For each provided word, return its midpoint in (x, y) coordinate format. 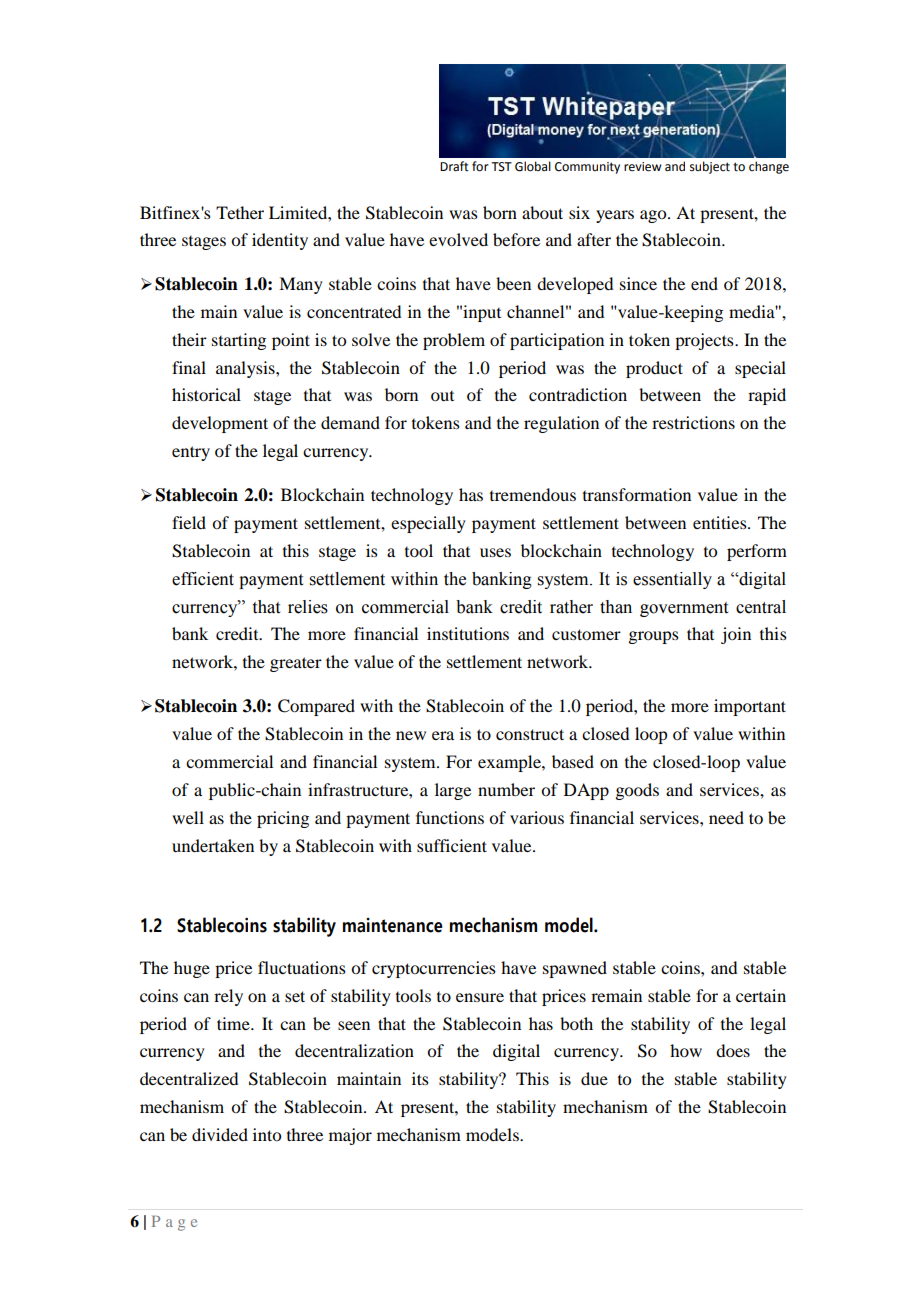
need (726, 817)
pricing (283, 819)
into (267, 1134)
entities (721, 522)
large (453, 791)
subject (710, 167)
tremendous (533, 494)
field (189, 522)
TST (501, 167)
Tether (240, 212)
